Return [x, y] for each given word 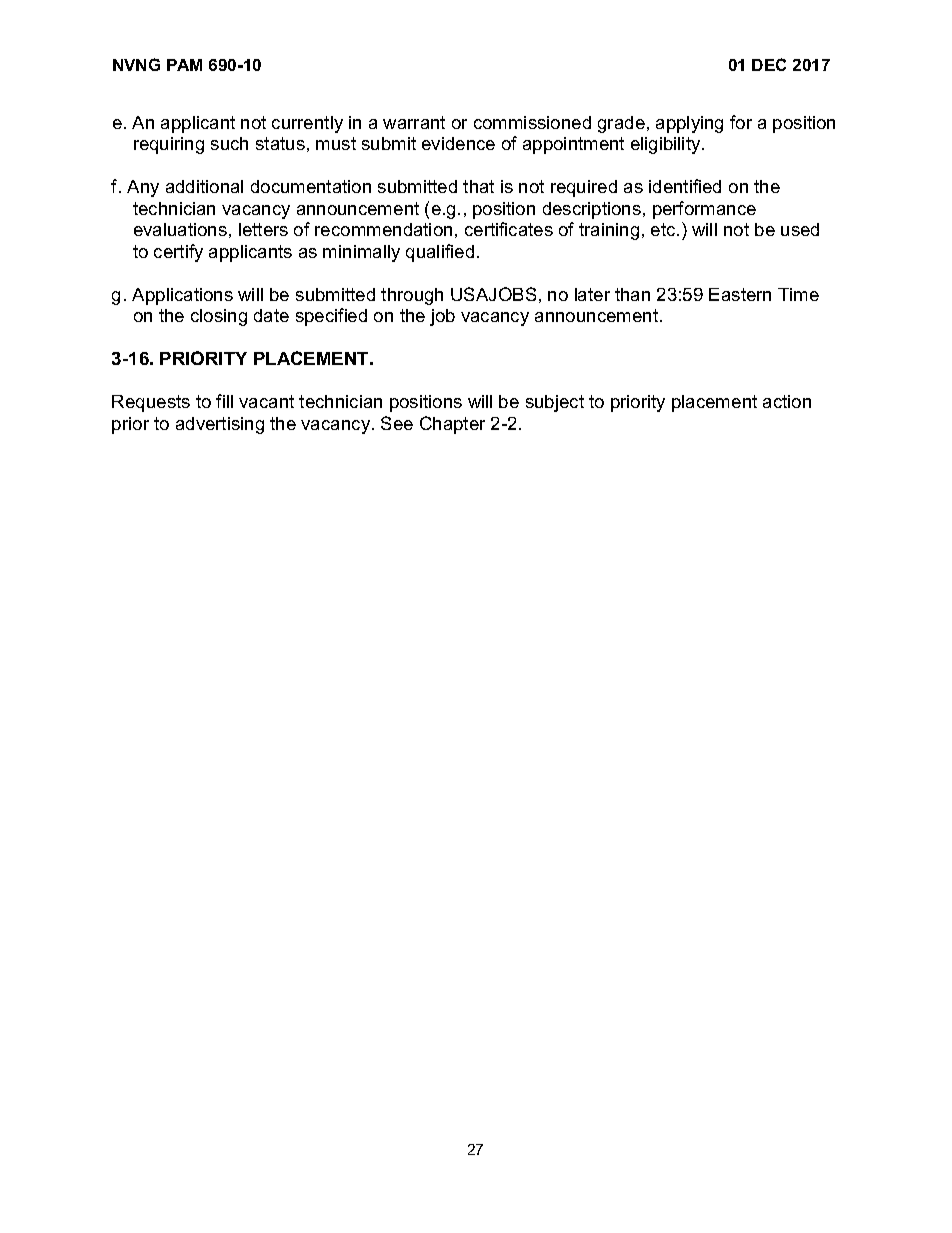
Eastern [740, 294]
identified [685, 186]
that [478, 186]
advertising [220, 425]
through [412, 296]
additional [204, 186]
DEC [769, 64]
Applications [182, 296]
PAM [184, 65]
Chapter [452, 425]
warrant [414, 122]
